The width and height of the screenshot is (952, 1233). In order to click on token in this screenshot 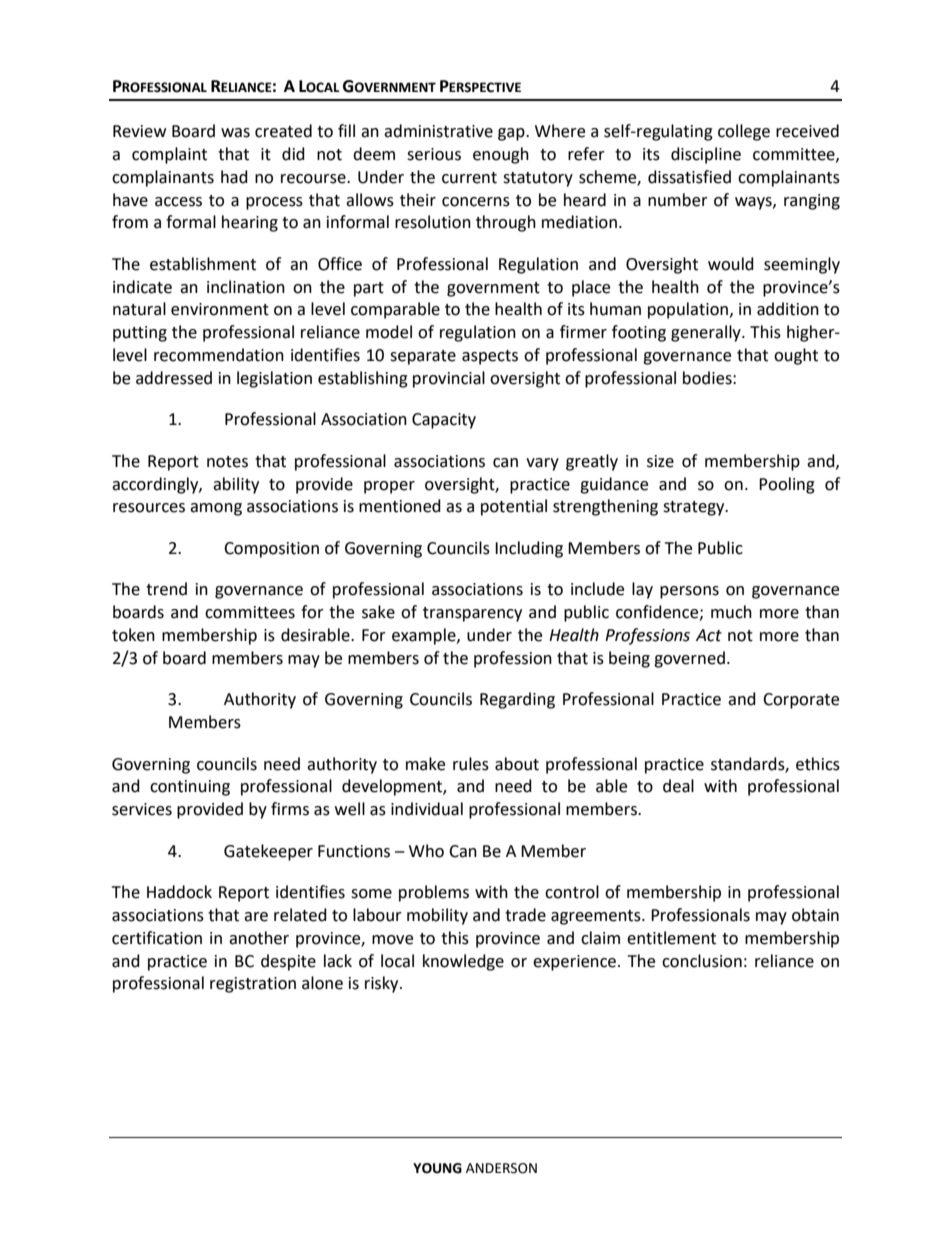, I will do `click(133, 635)`.
